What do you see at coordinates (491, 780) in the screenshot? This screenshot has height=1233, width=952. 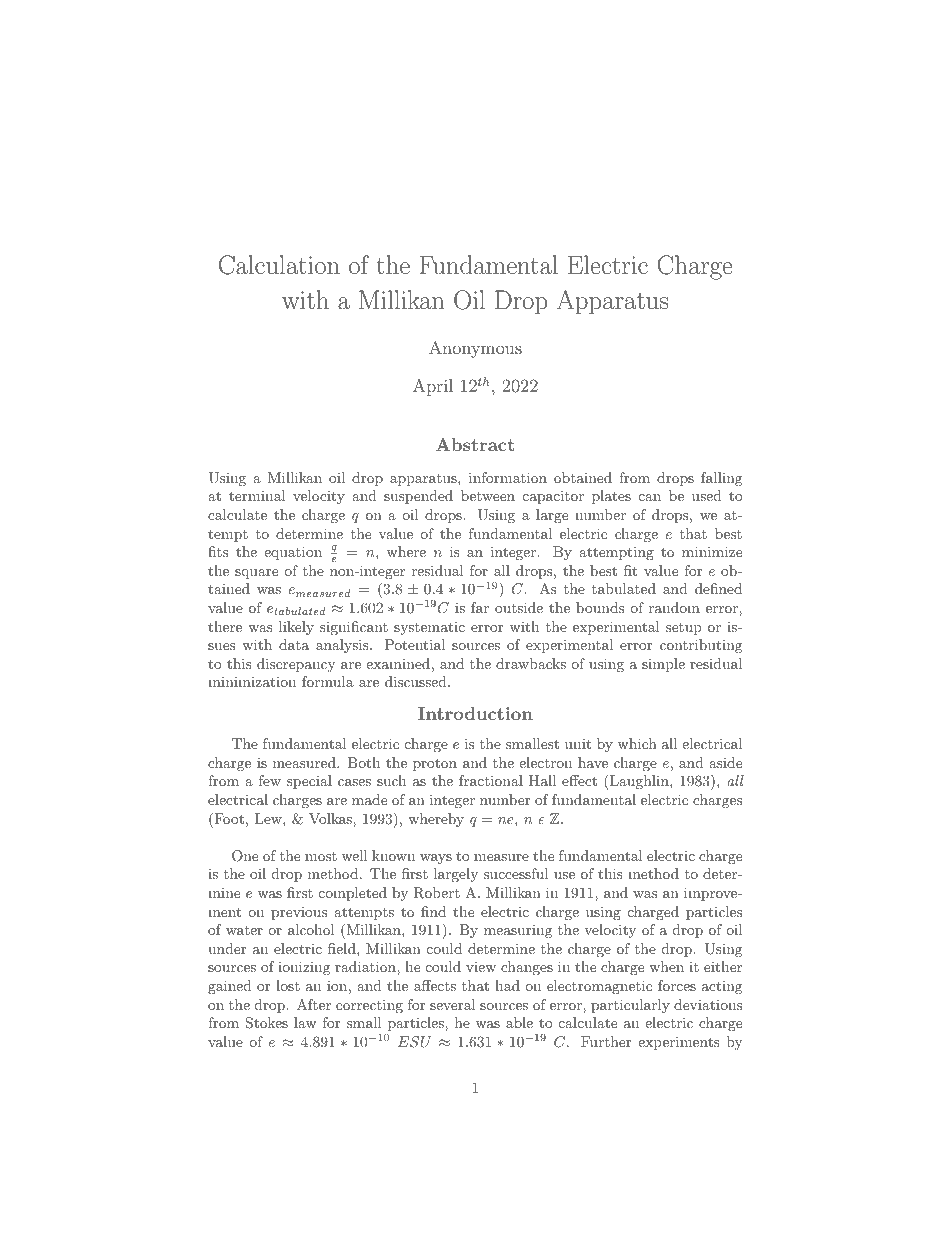 I see `fractional` at bounding box center [491, 780].
